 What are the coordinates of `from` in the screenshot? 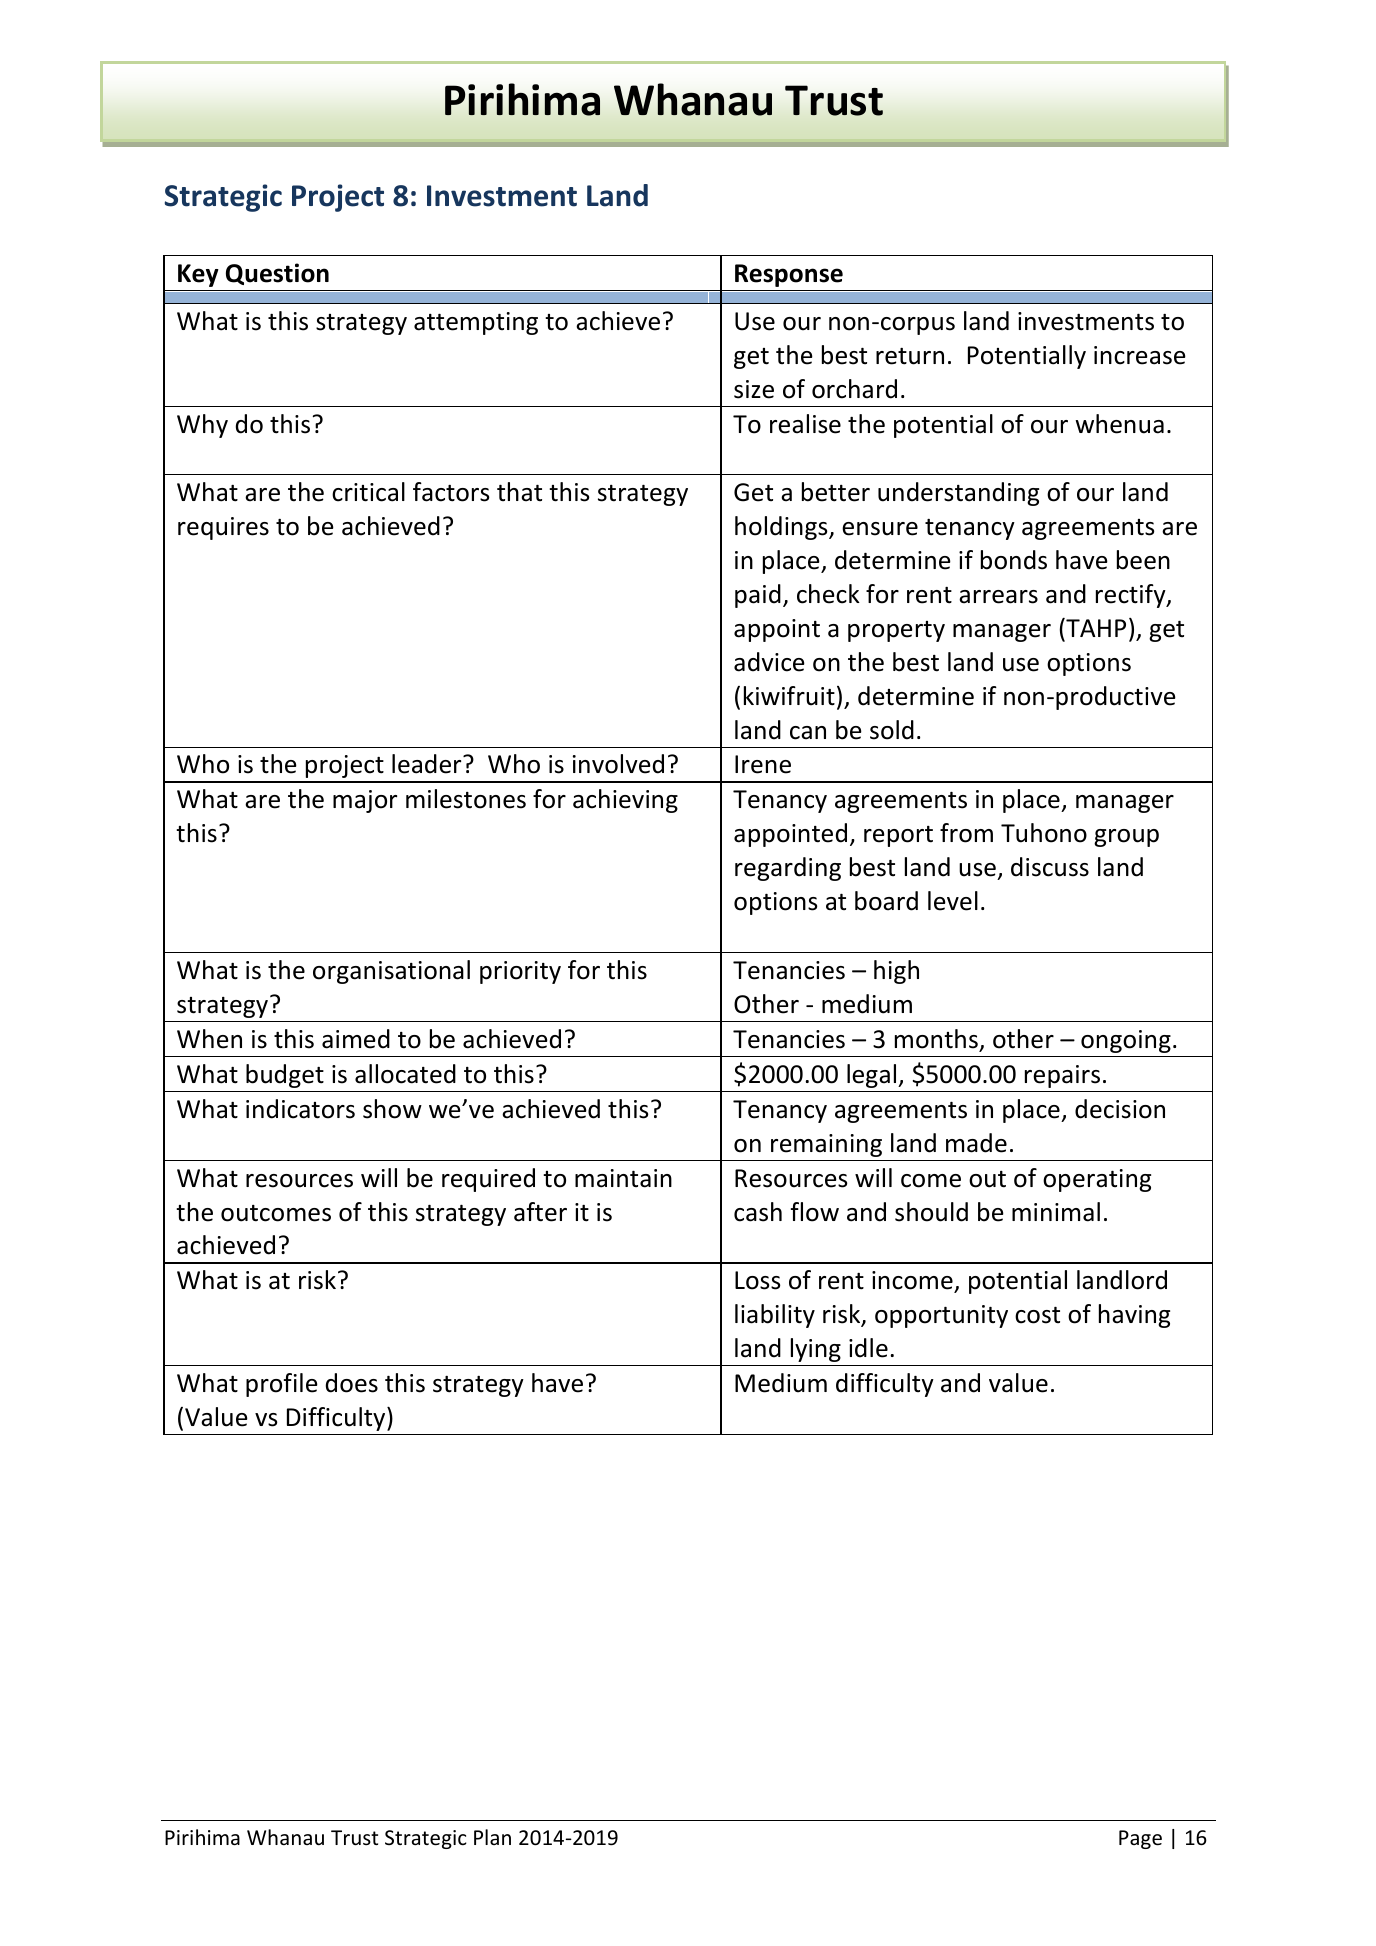 It's located at (966, 833).
